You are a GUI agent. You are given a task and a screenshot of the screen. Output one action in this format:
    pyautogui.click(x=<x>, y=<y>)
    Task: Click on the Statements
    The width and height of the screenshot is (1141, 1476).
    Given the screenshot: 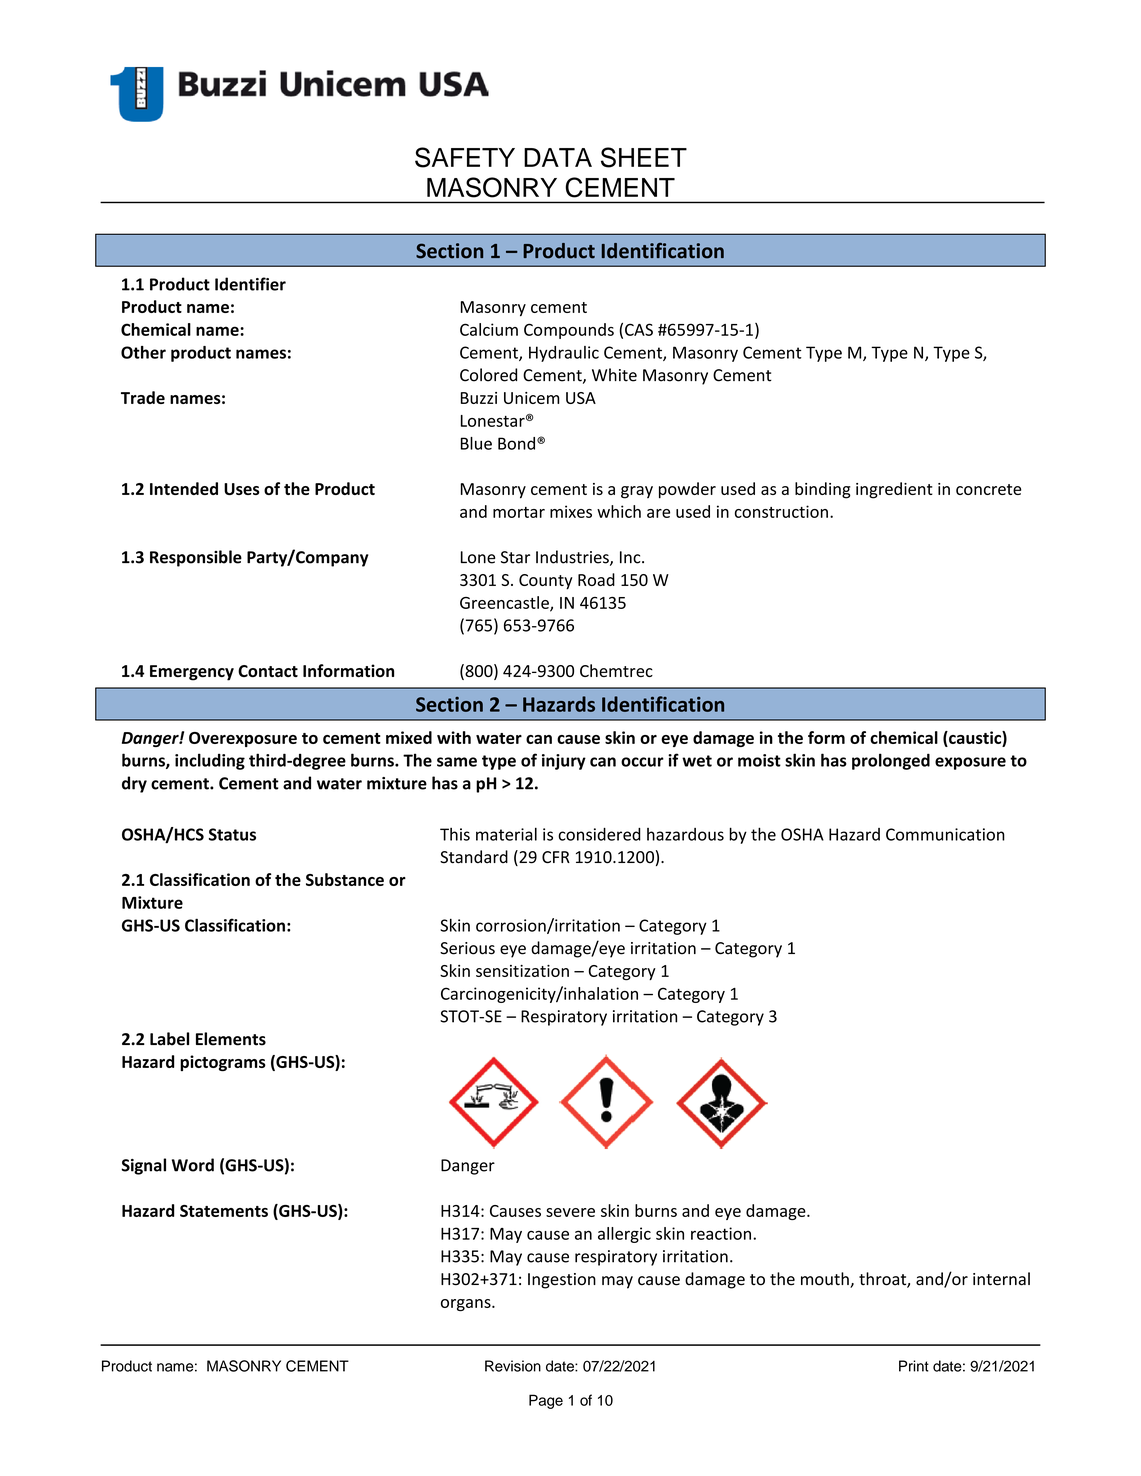 What is the action you would take?
    pyautogui.click(x=224, y=1211)
